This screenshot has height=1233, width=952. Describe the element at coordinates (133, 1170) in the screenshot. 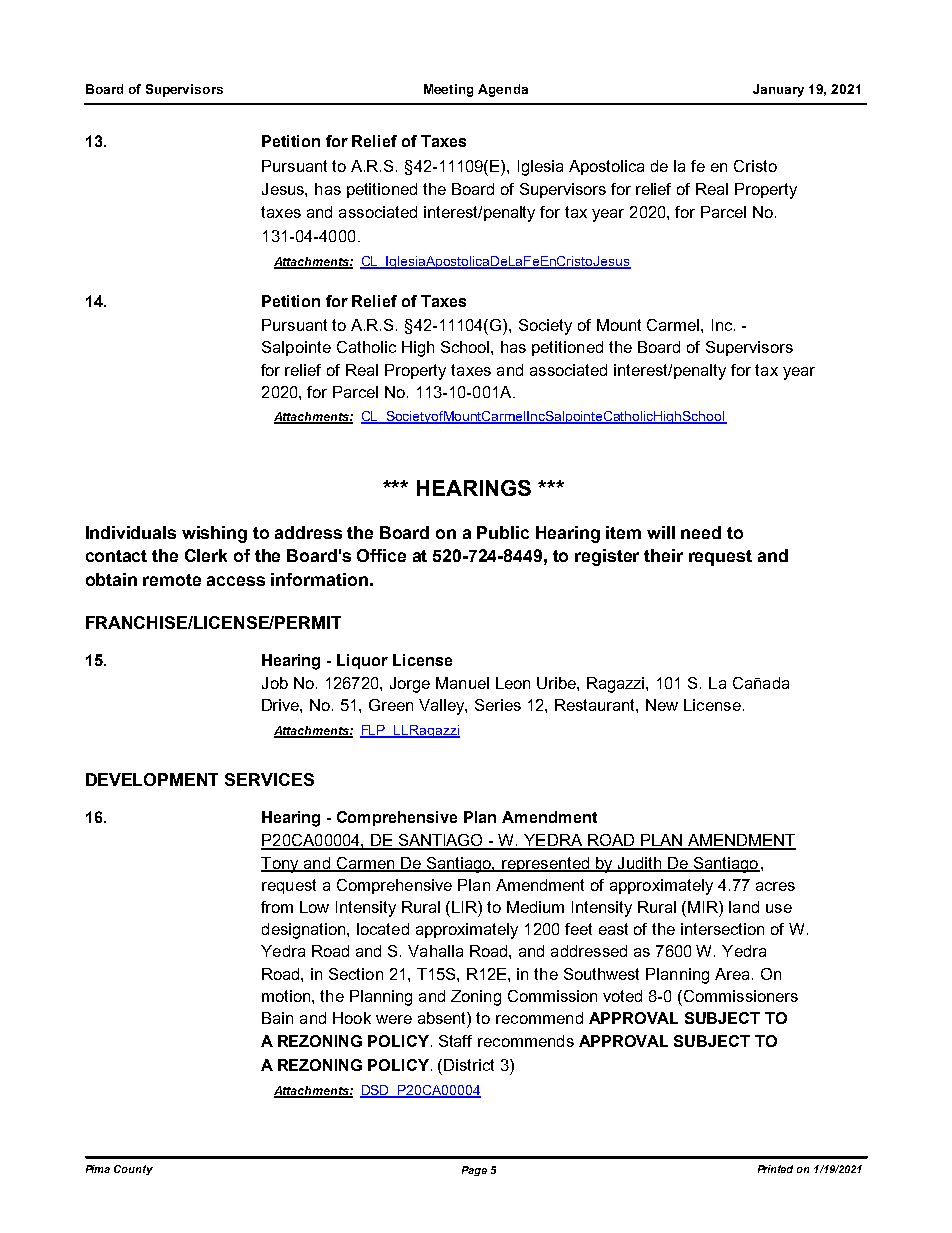

I see `County` at that location.
